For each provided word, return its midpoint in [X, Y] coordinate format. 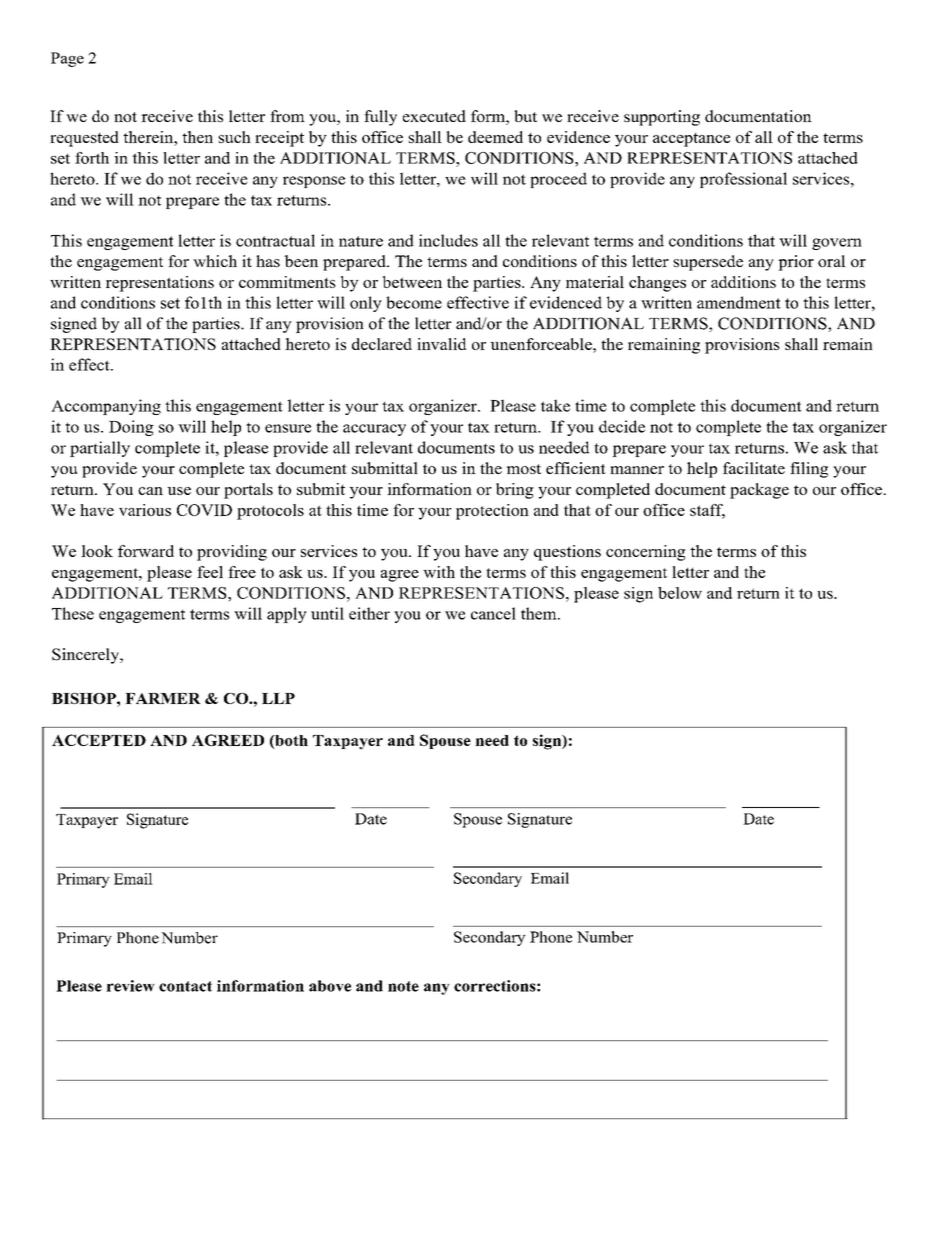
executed [434, 116]
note [403, 986]
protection [492, 512]
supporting [662, 118]
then [197, 137]
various [145, 510]
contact [185, 986]
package [759, 491]
